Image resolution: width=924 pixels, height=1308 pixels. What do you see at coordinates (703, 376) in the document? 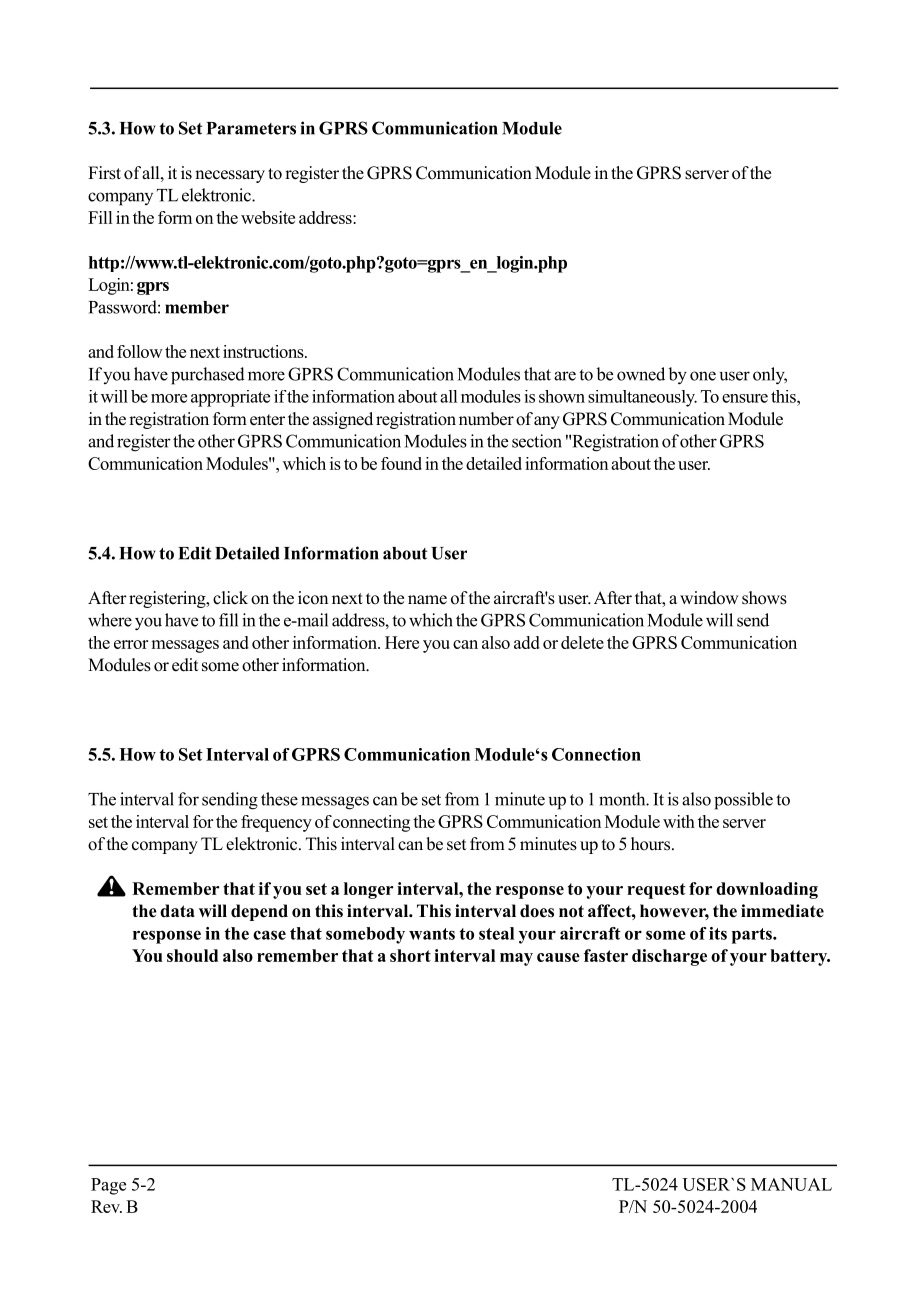
I see `one` at bounding box center [703, 376].
